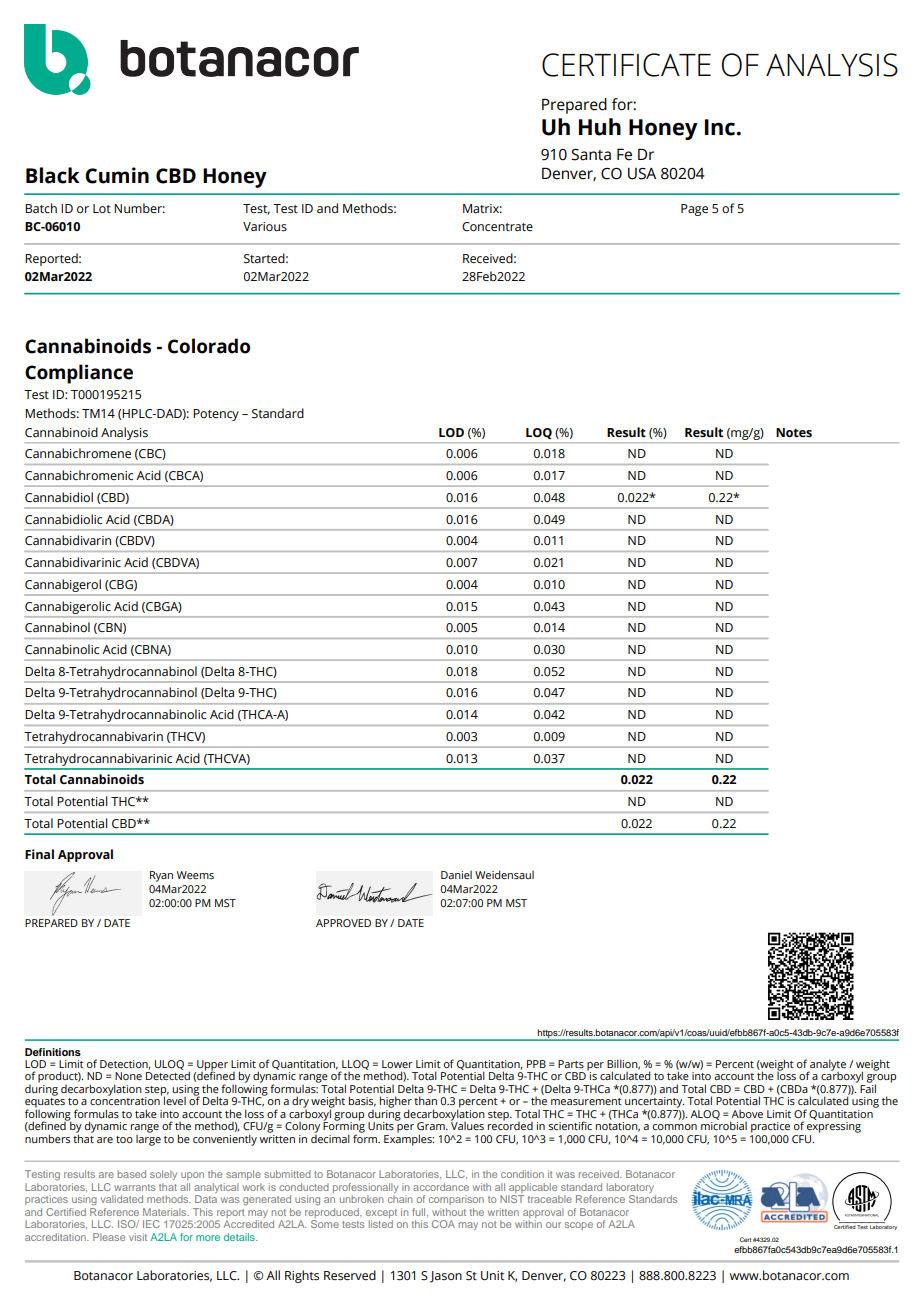 Image resolution: width=924 pixels, height=1308 pixels. I want to click on Above, so click(747, 1114).
